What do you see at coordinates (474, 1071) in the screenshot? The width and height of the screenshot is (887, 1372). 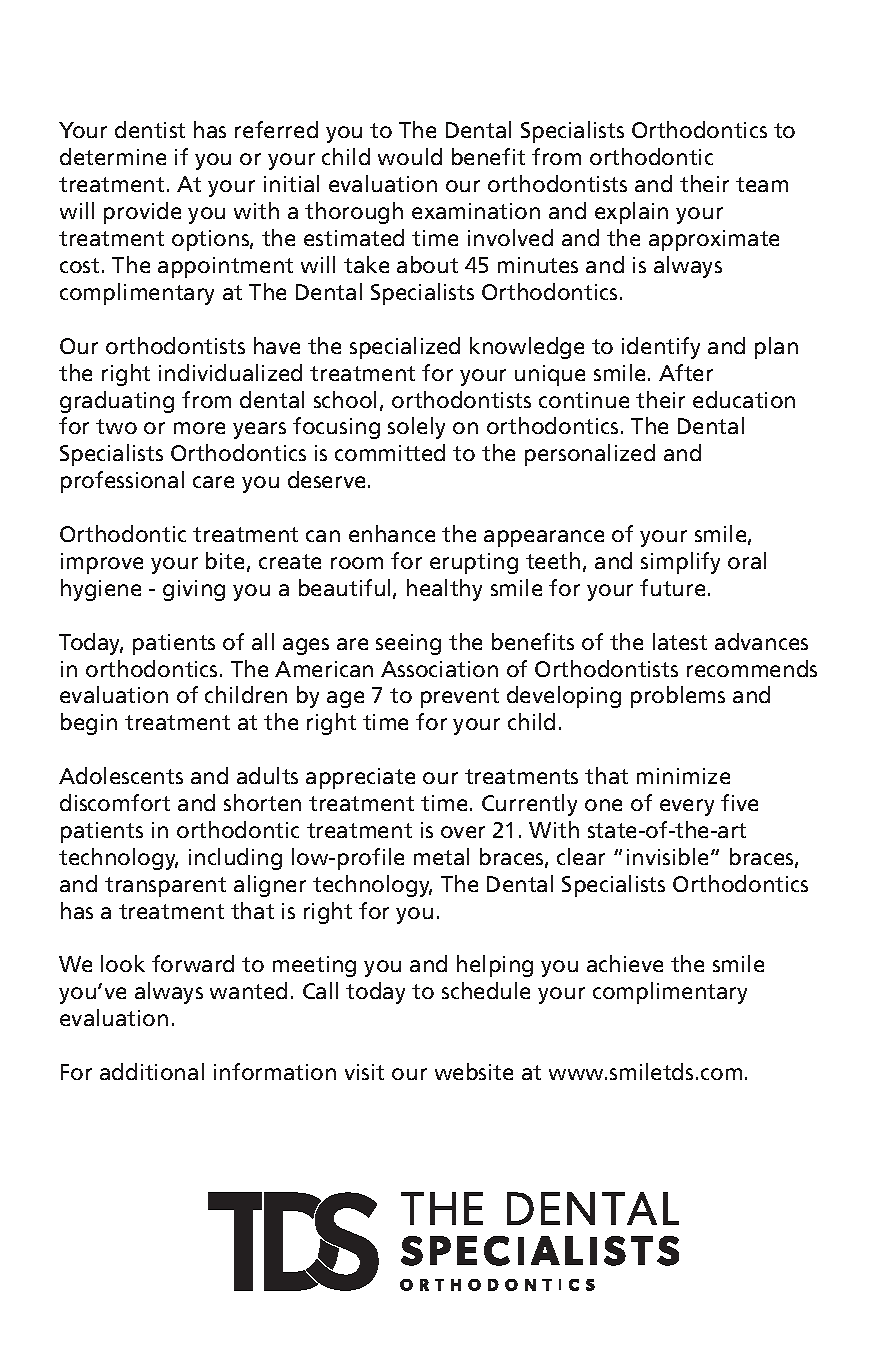 I see `website` at bounding box center [474, 1071].
